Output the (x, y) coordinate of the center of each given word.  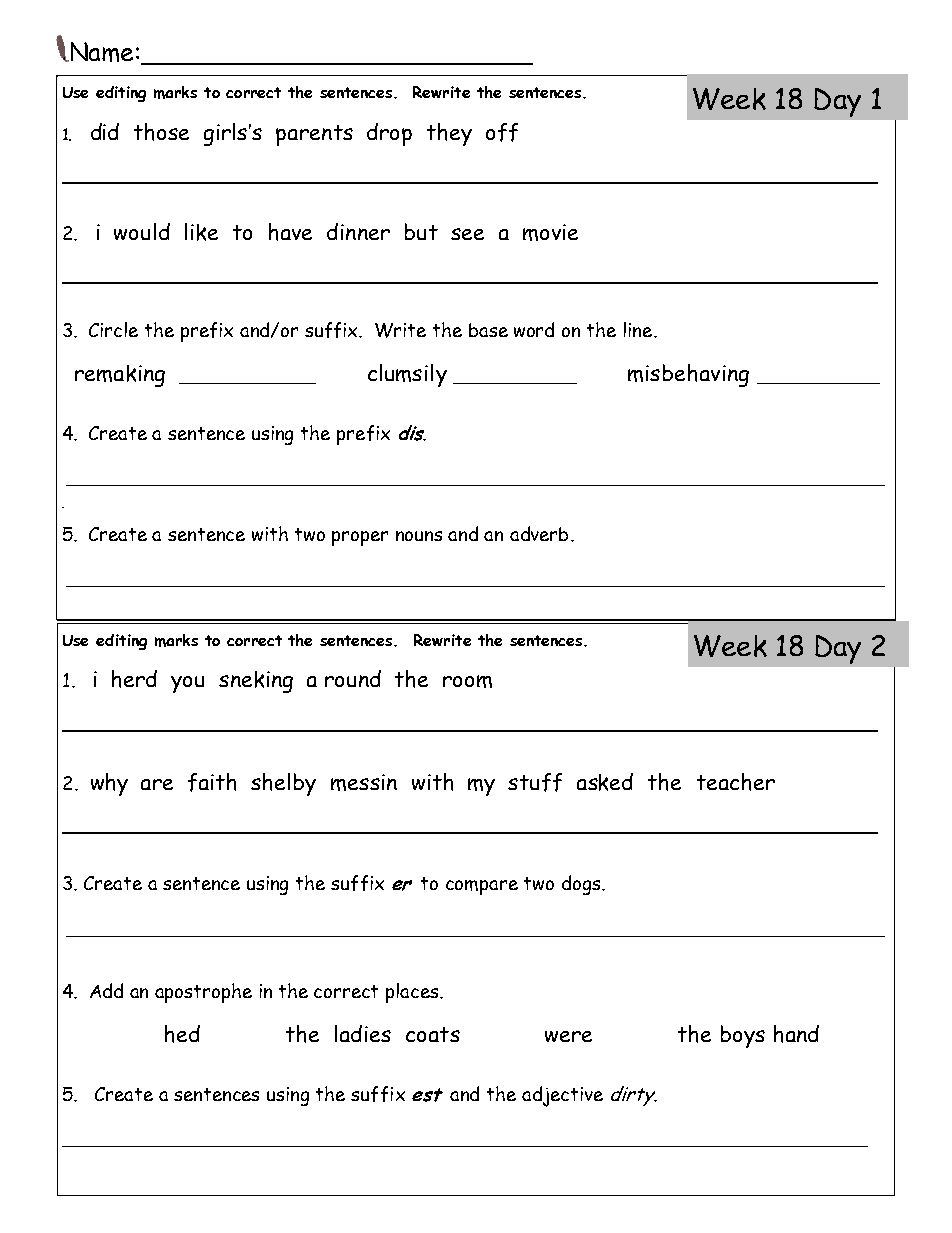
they (449, 134)
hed (182, 1034)
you (187, 684)
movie (550, 232)
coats (433, 1034)
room (467, 681)
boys (743, 1036)
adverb (539, 533)
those (161, 132)
